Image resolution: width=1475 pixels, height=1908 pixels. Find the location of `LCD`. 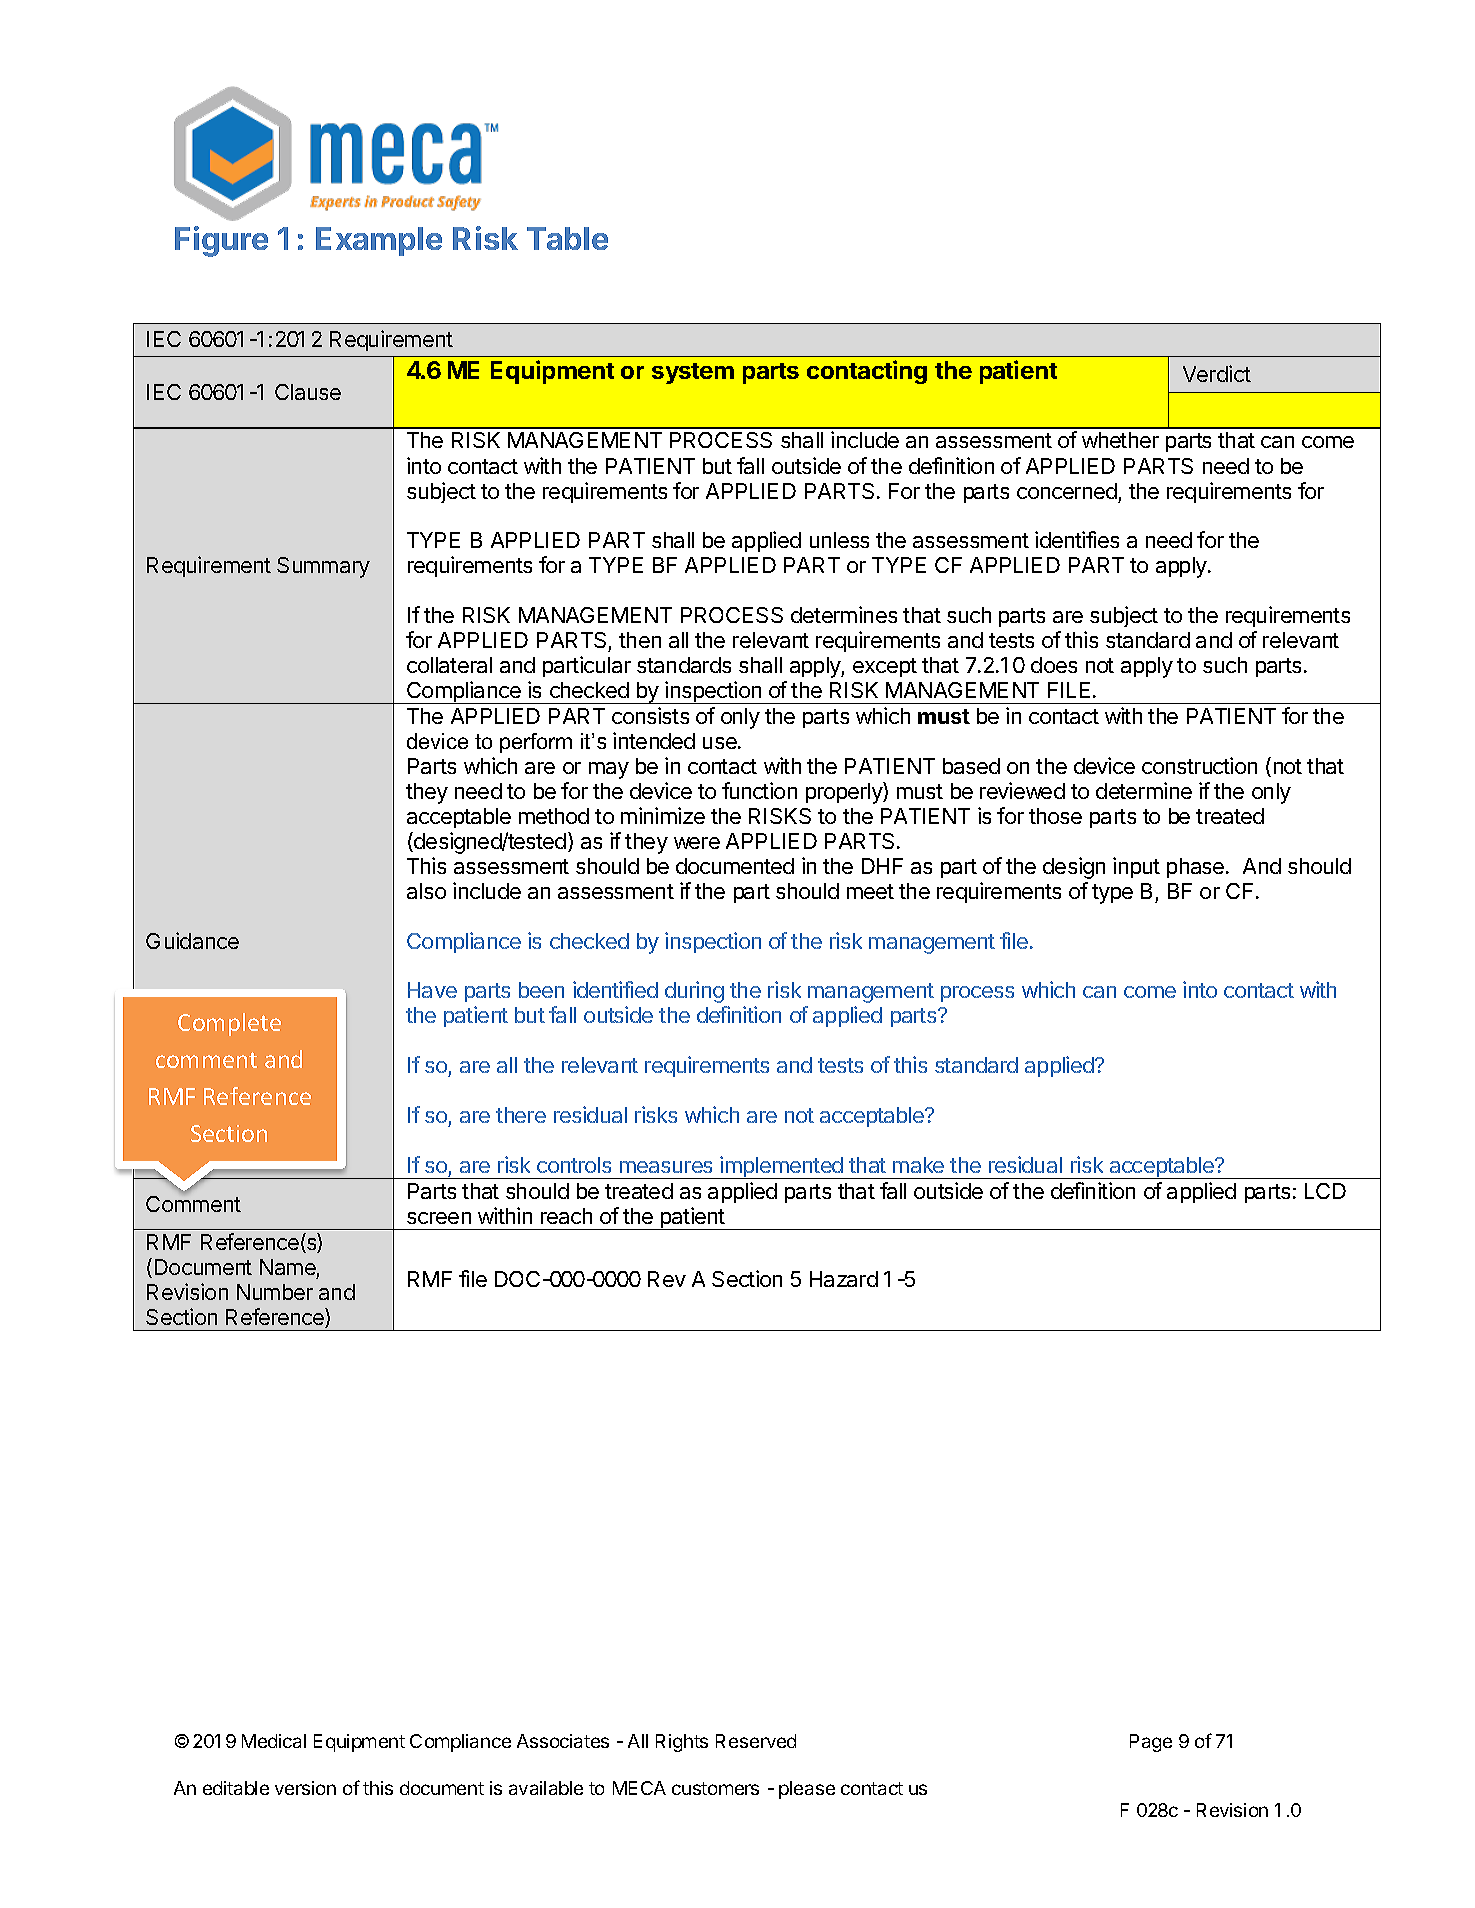

LCD is located at coordinates (1325, 1191).
